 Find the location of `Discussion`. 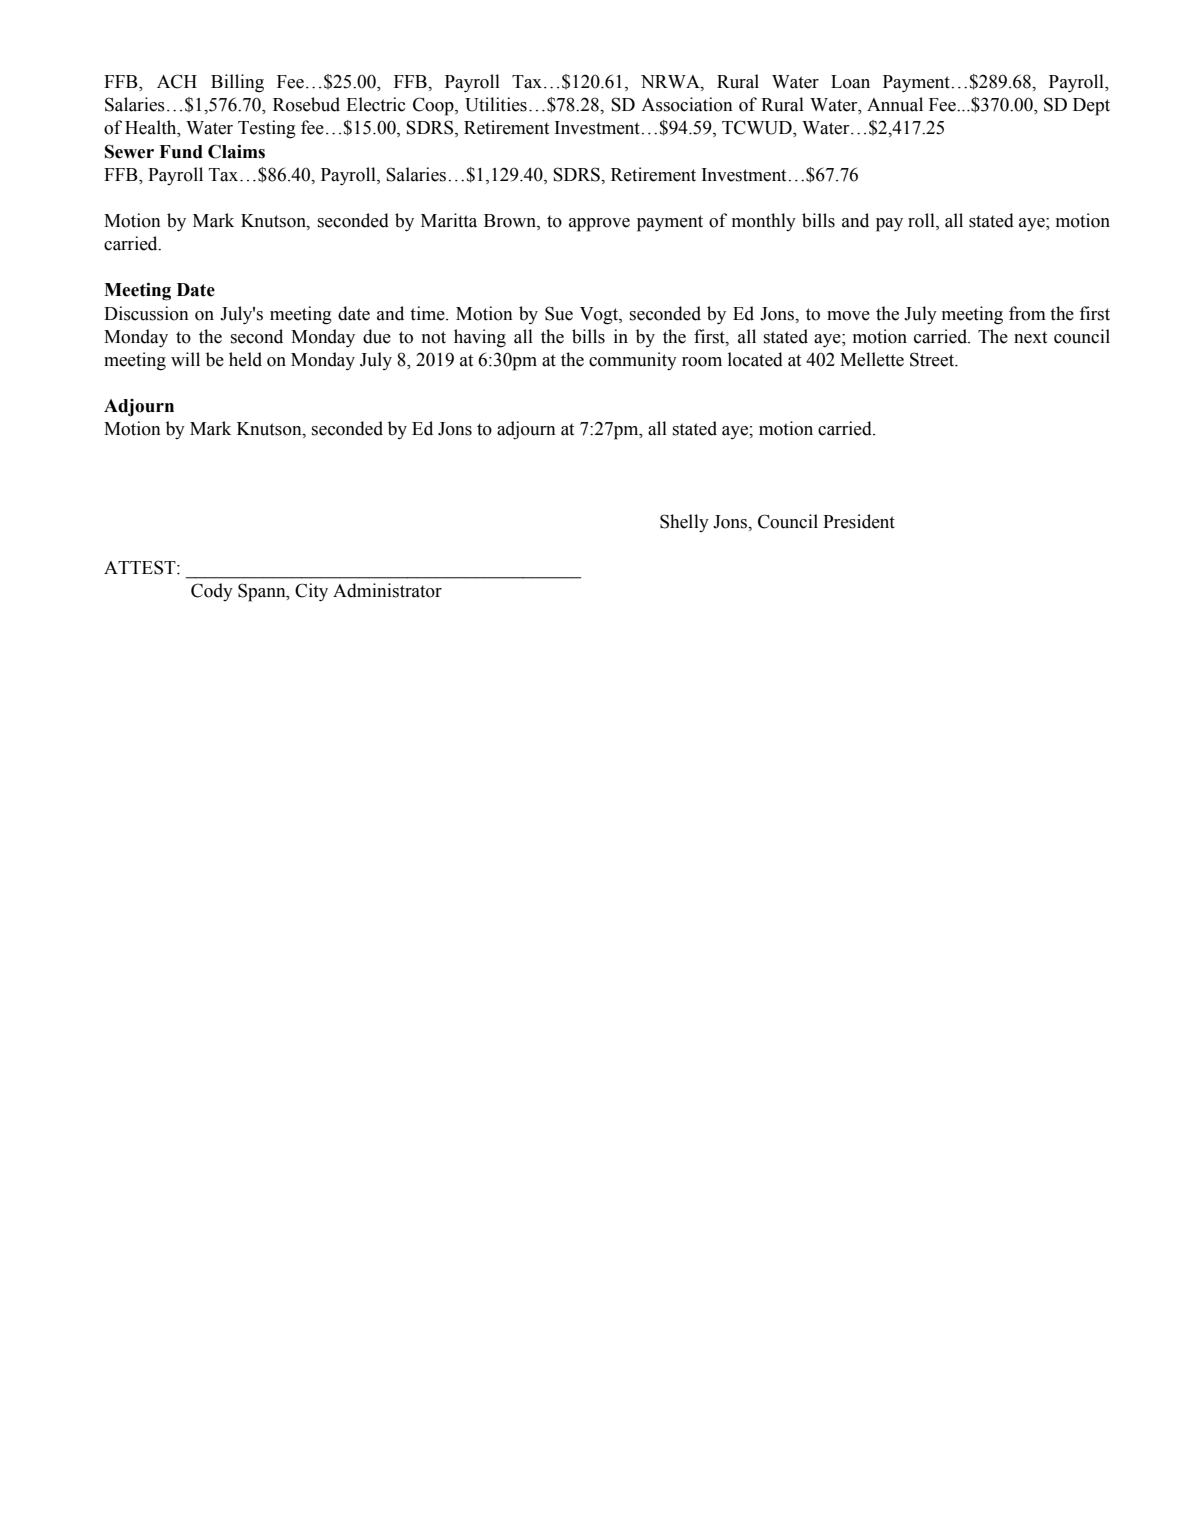

Discussion is located at coordinates (146, 313).
